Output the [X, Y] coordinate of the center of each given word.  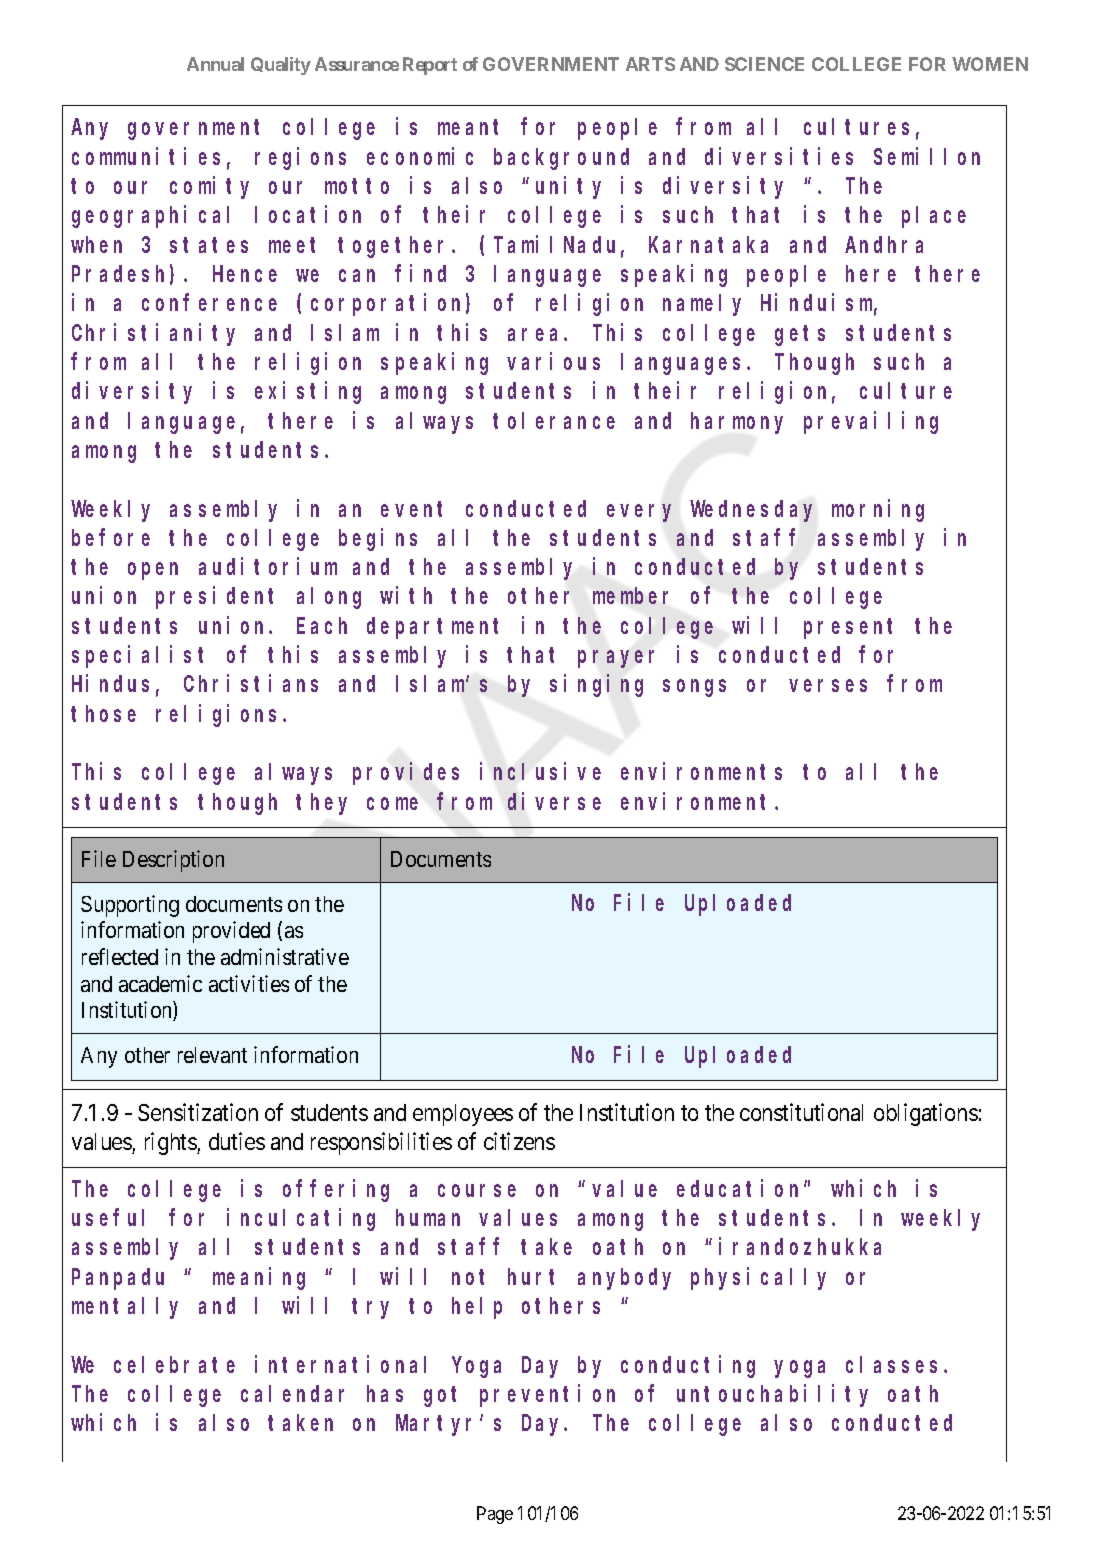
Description [173, 861]
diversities [779, 156]
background [561, 159]
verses [828, 686]
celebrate [174, 1364]
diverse [554, 801]
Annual [215, 64]
